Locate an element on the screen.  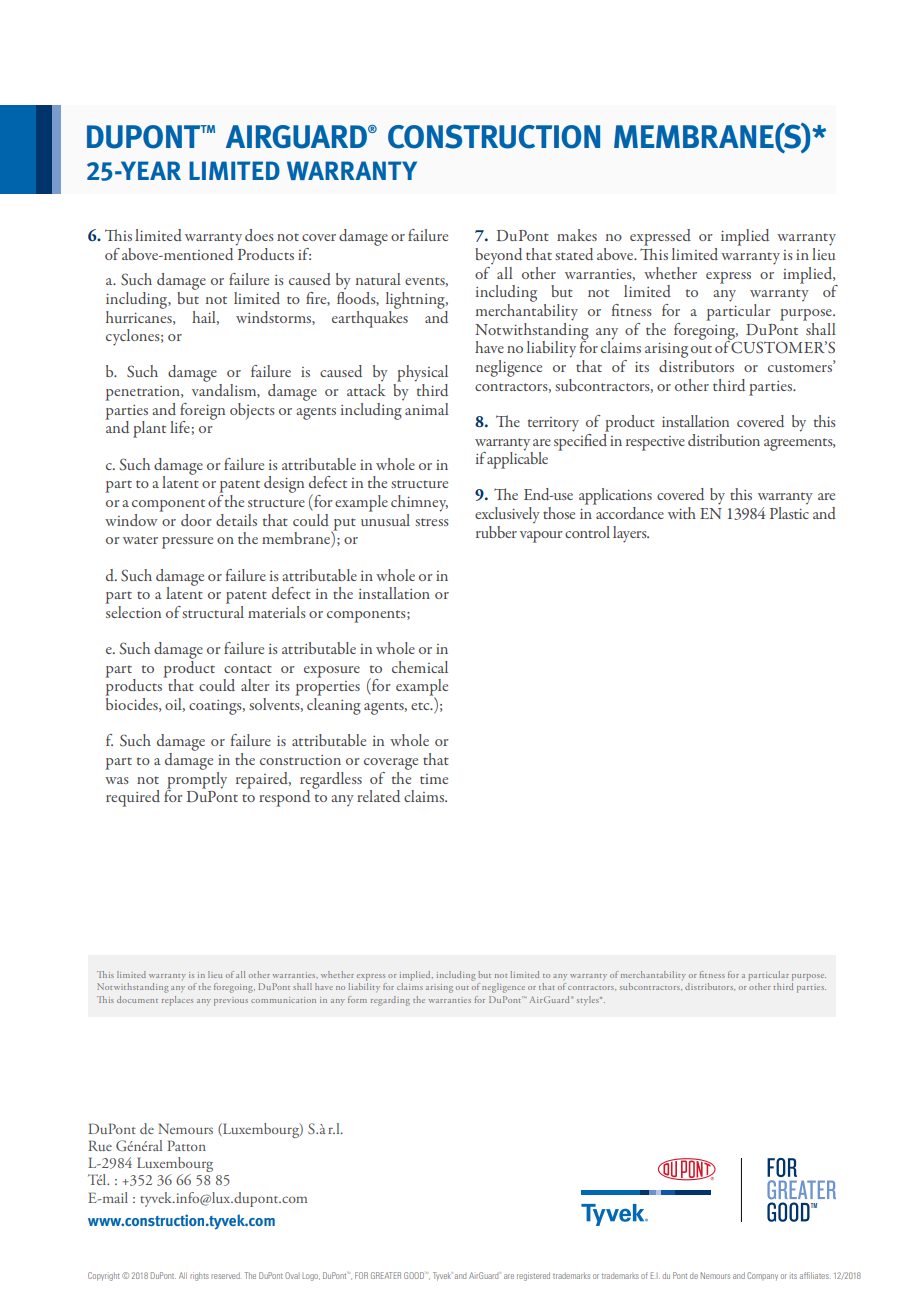
time is located at coordinates (434, 779).
